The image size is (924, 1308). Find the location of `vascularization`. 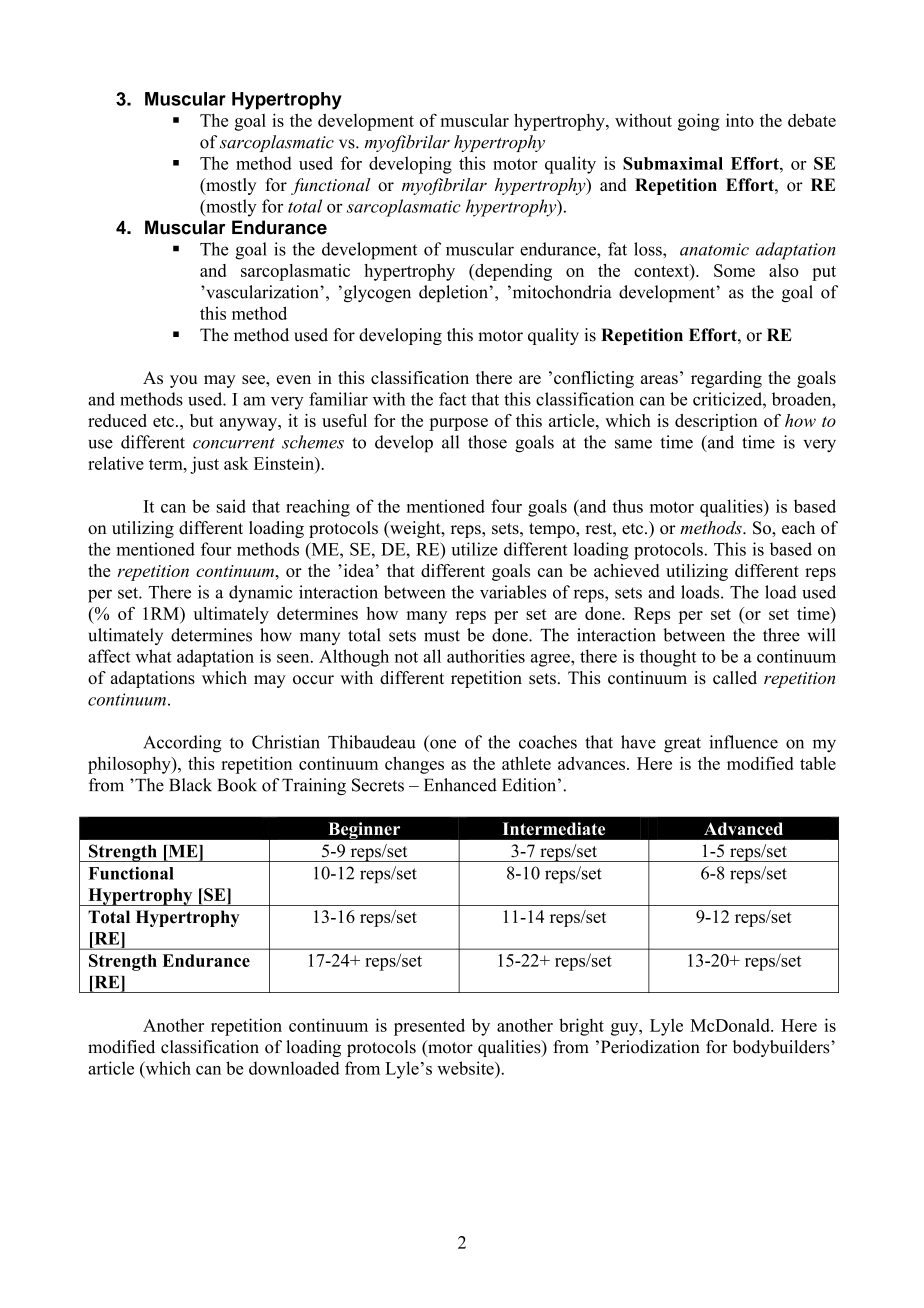

vascularization is located at coordinates (262, 292).
